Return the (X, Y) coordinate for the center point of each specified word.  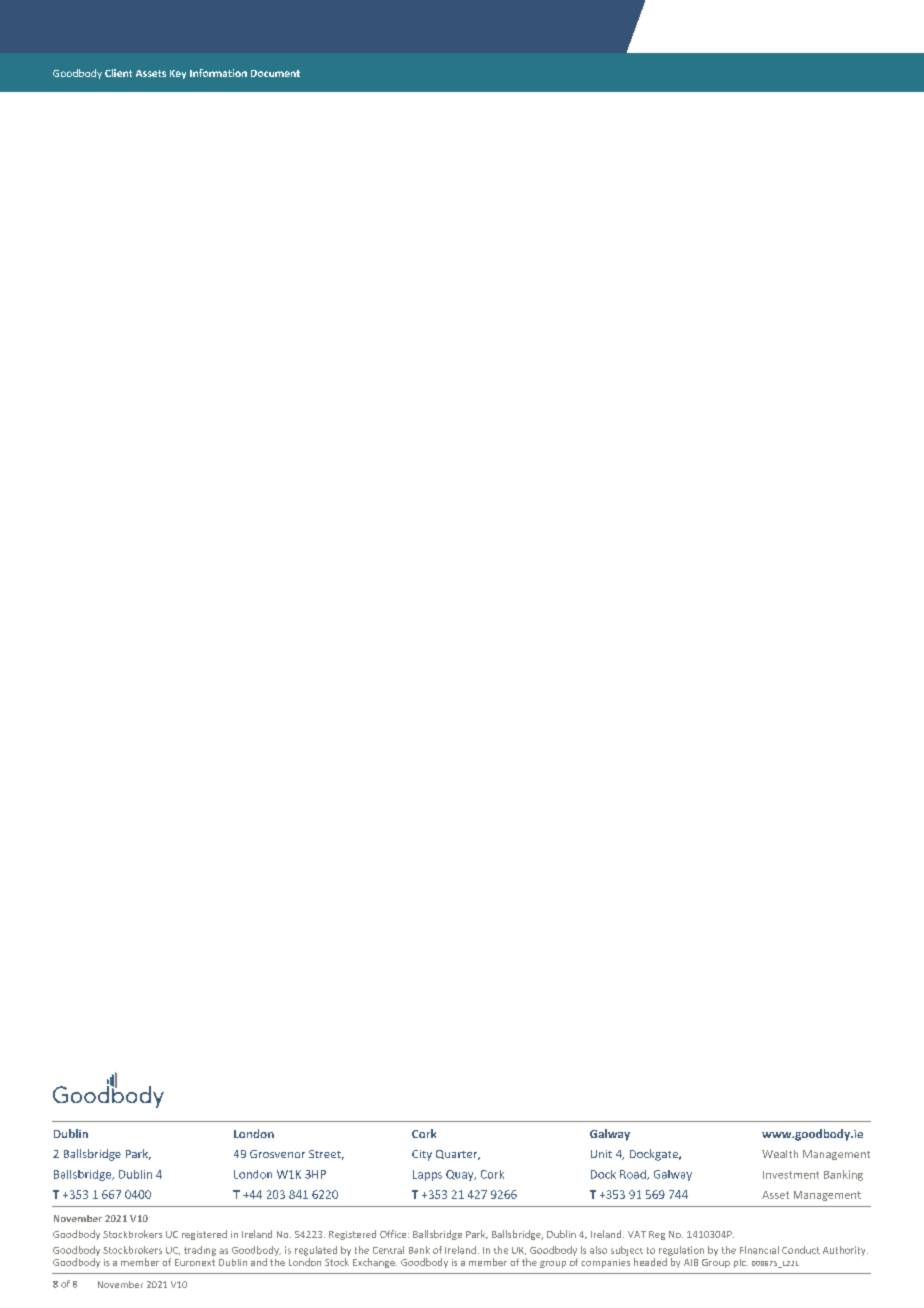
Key (178, 74)
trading (200, 1251)
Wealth (780, 1154)
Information (218, 73)
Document (275, 73)
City (422, 1155)
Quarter (458, 1155)
